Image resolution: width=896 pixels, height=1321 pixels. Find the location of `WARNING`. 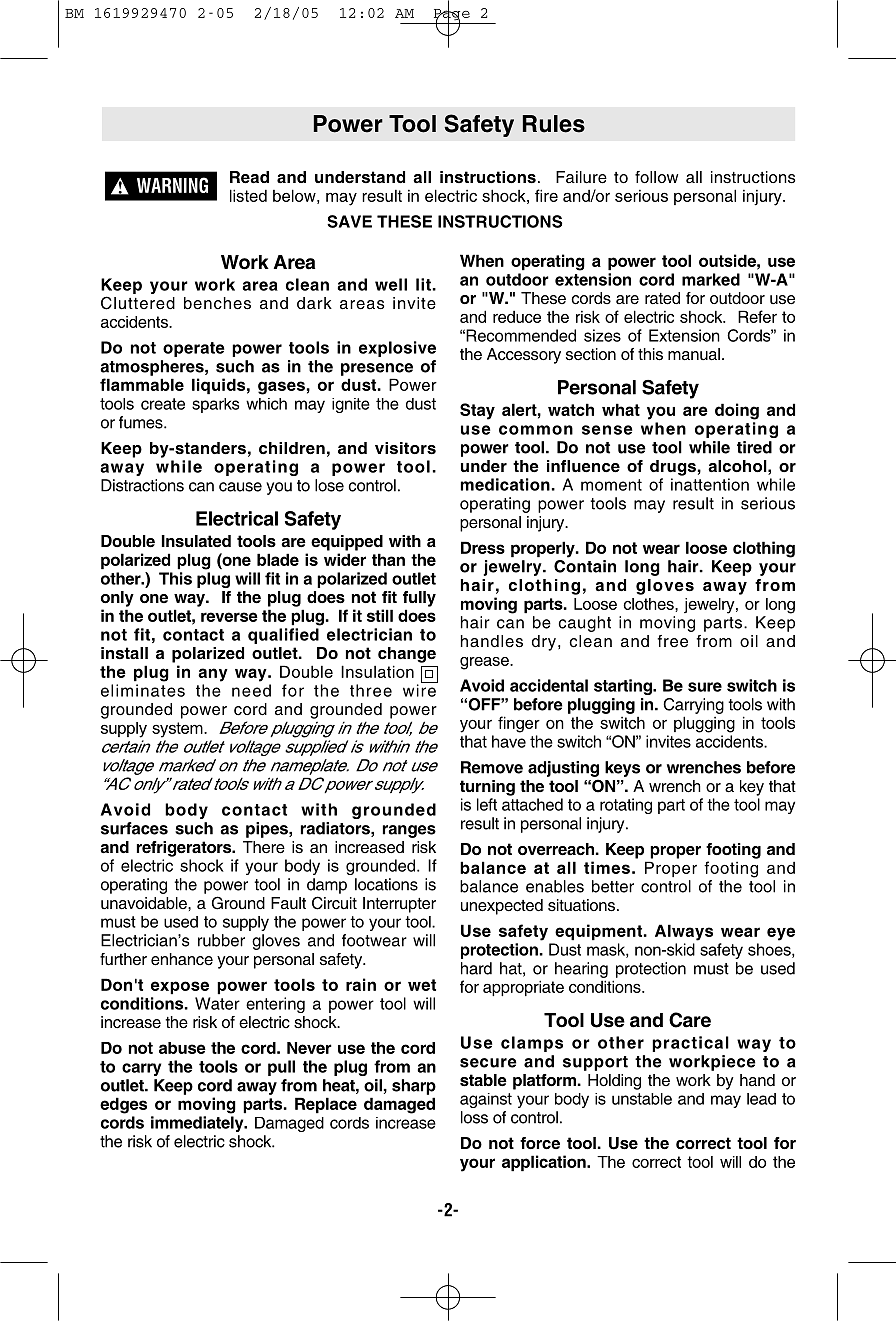

WARNING is located at coordinates (172, 185).
